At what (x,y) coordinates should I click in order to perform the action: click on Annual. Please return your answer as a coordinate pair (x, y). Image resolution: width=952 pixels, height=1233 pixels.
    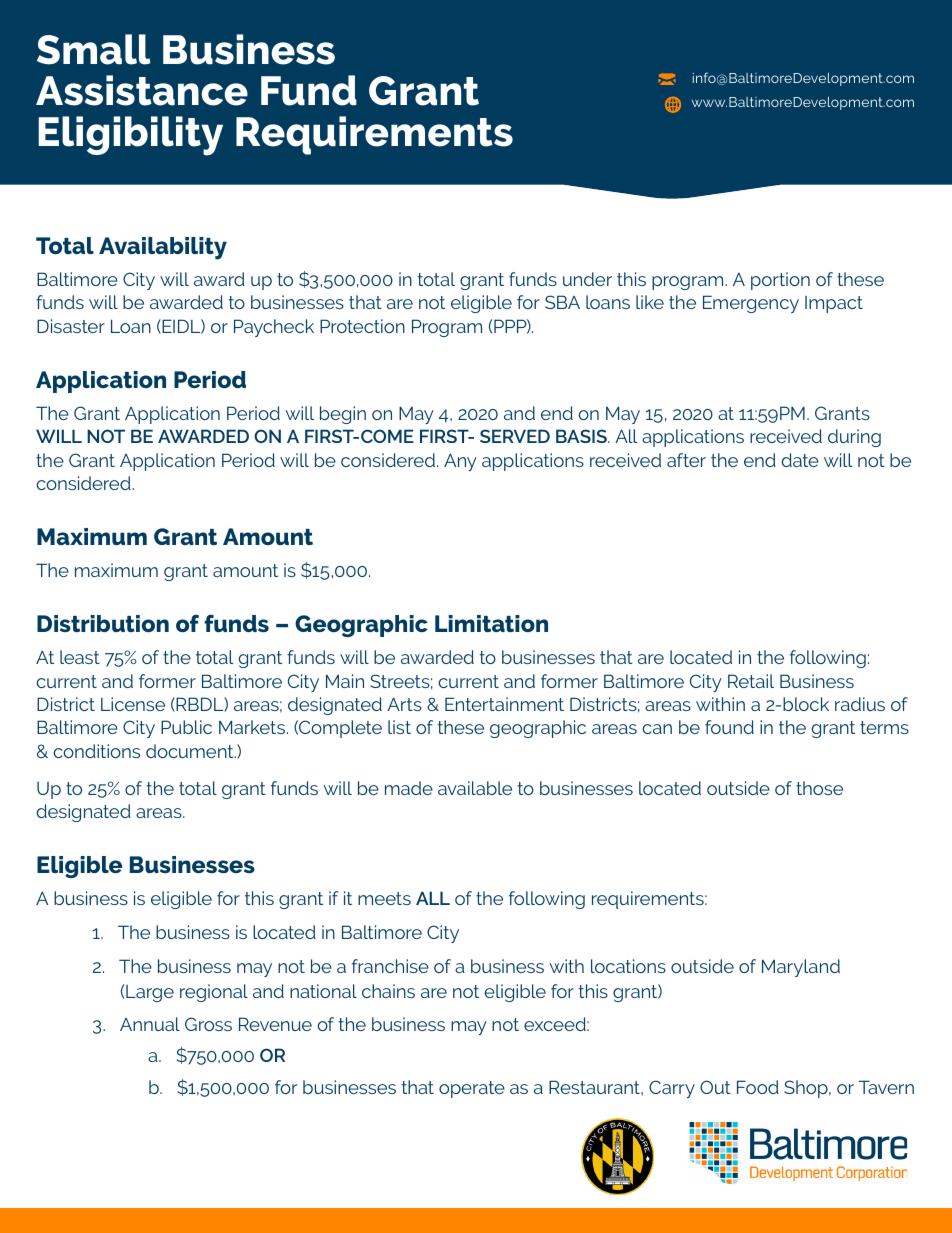
    Looking at the image, I should click on (150, 1024).
